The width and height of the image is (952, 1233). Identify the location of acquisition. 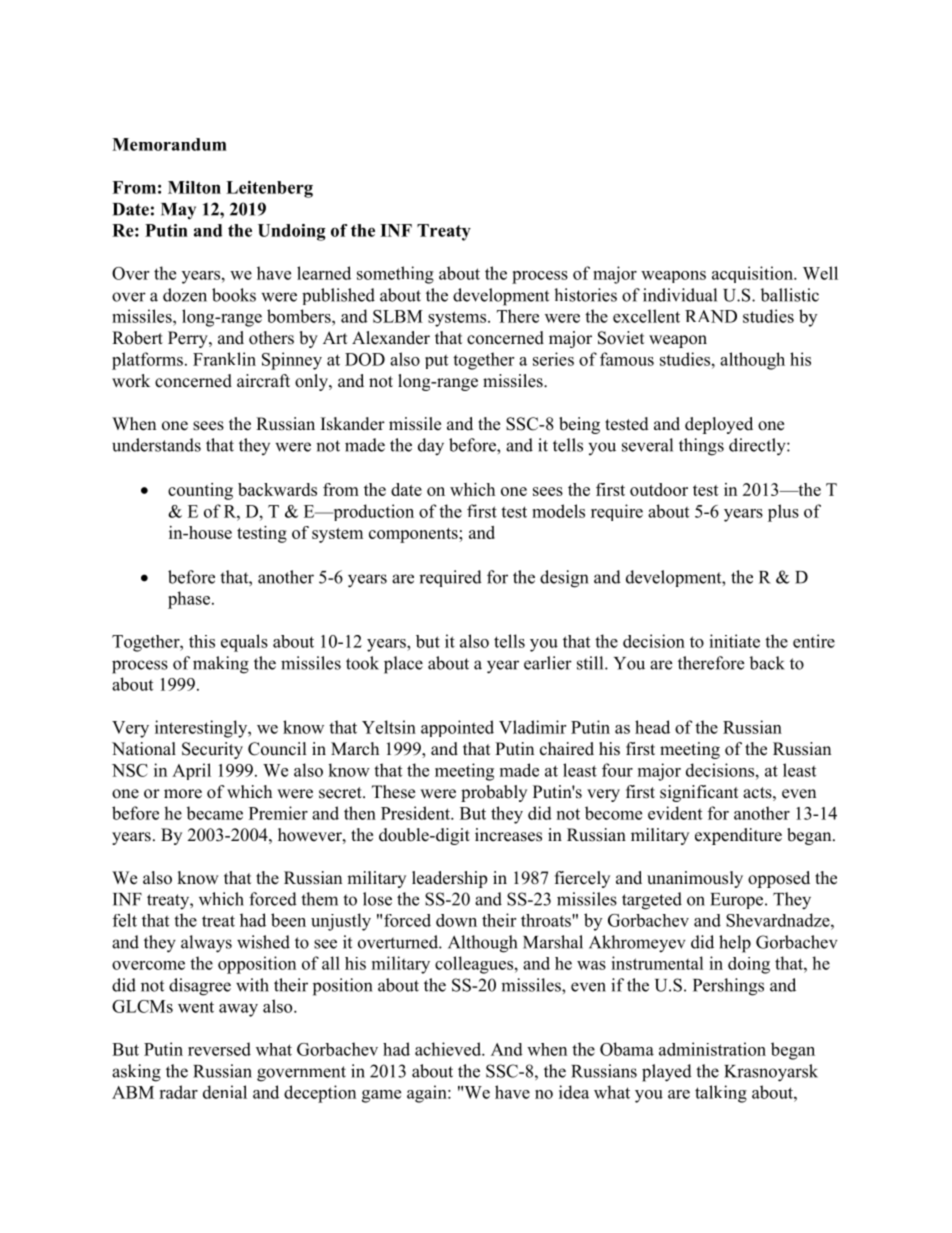
(753, 274).
